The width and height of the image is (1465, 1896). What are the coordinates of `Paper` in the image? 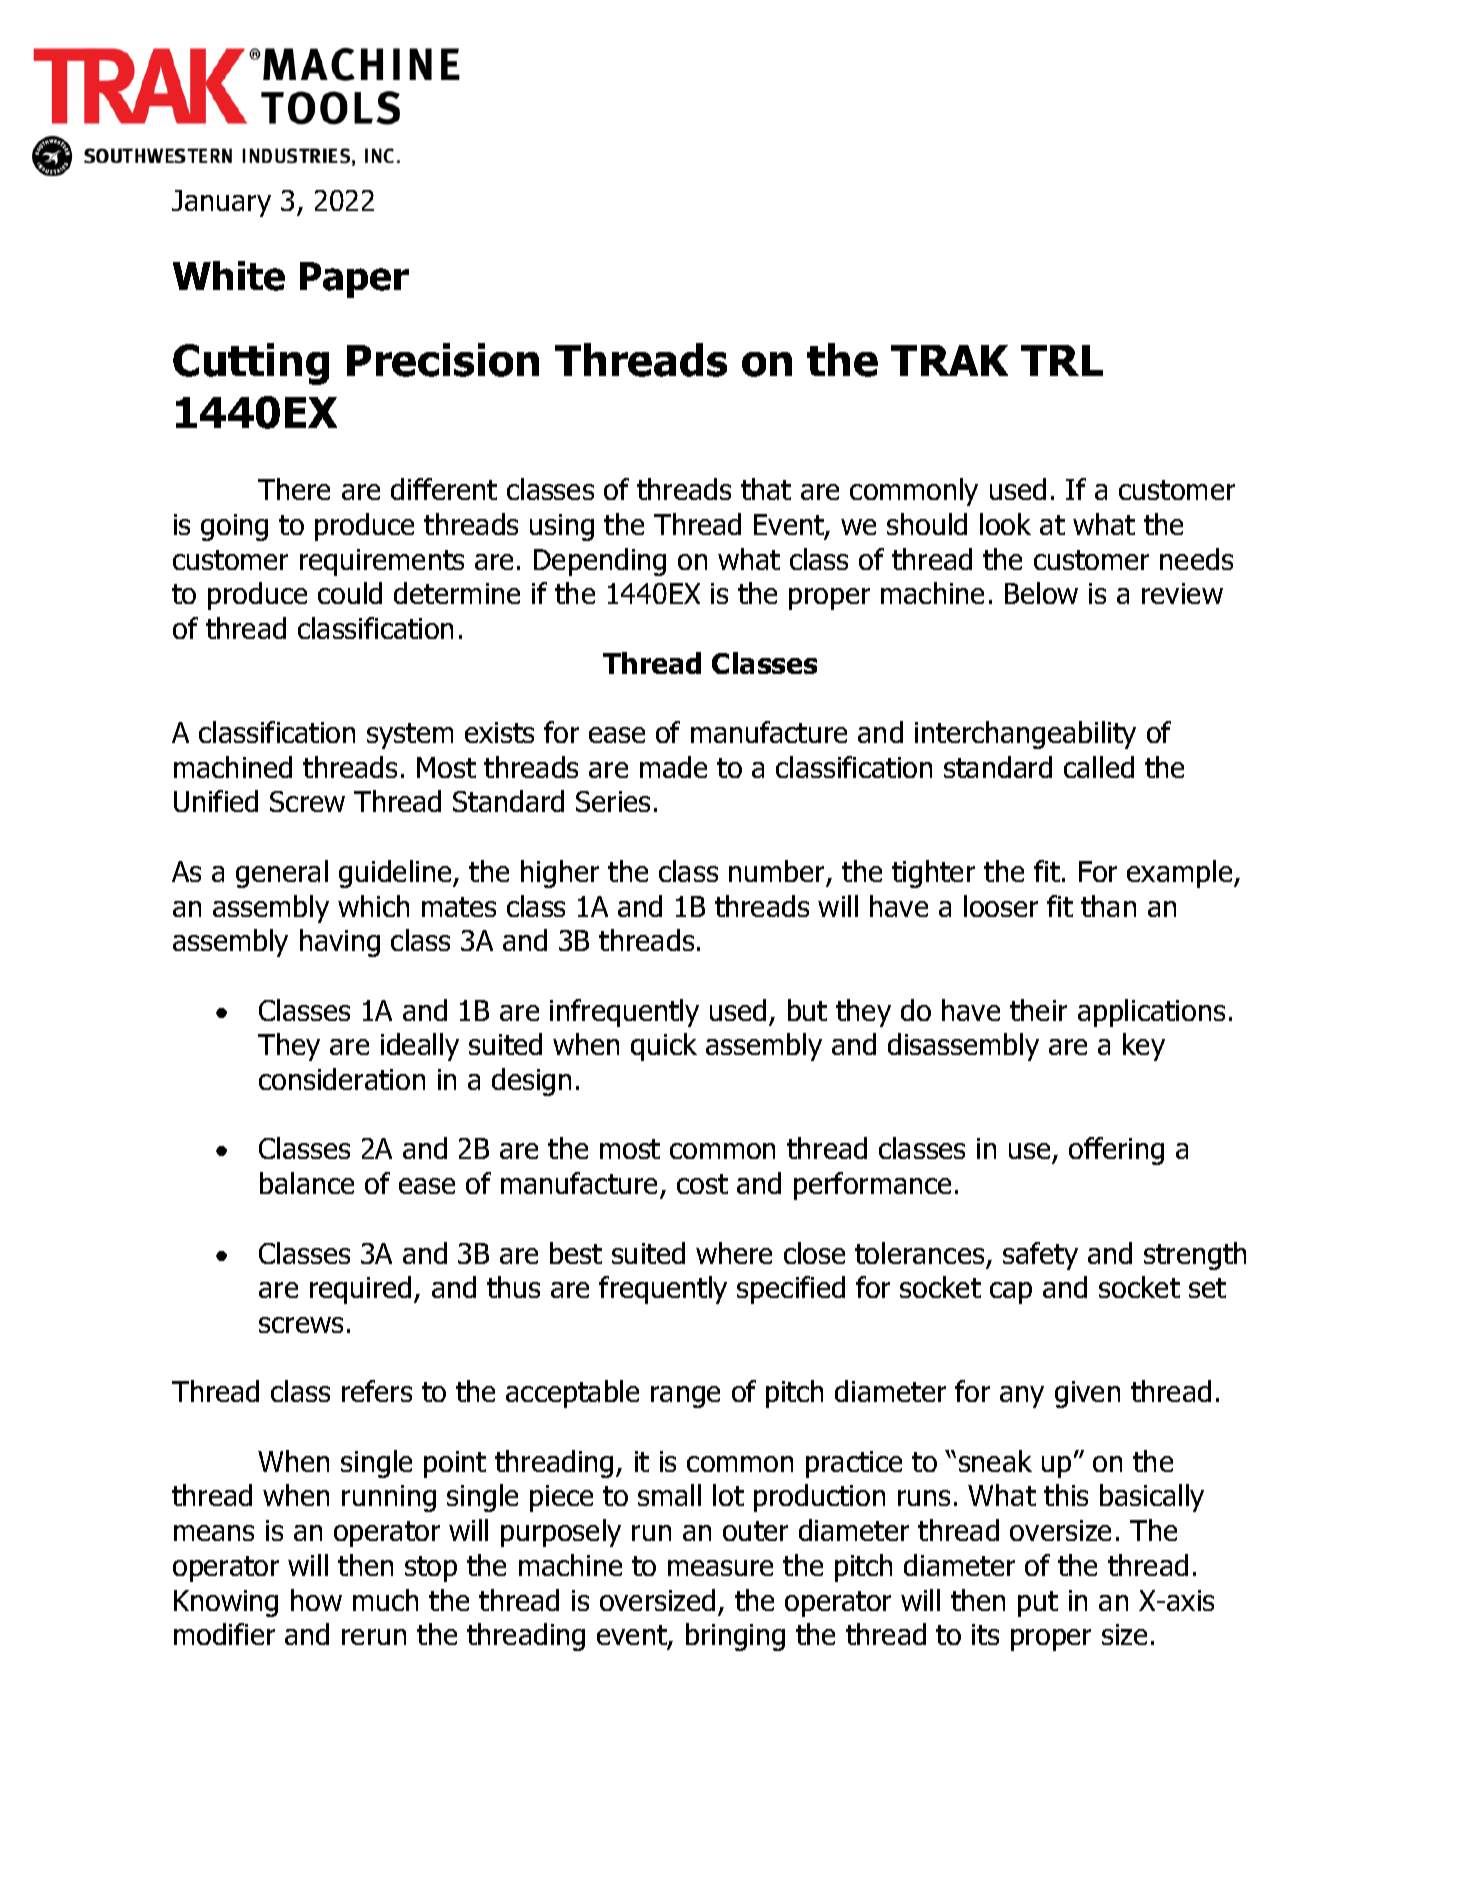 It's located at (354, 280).
